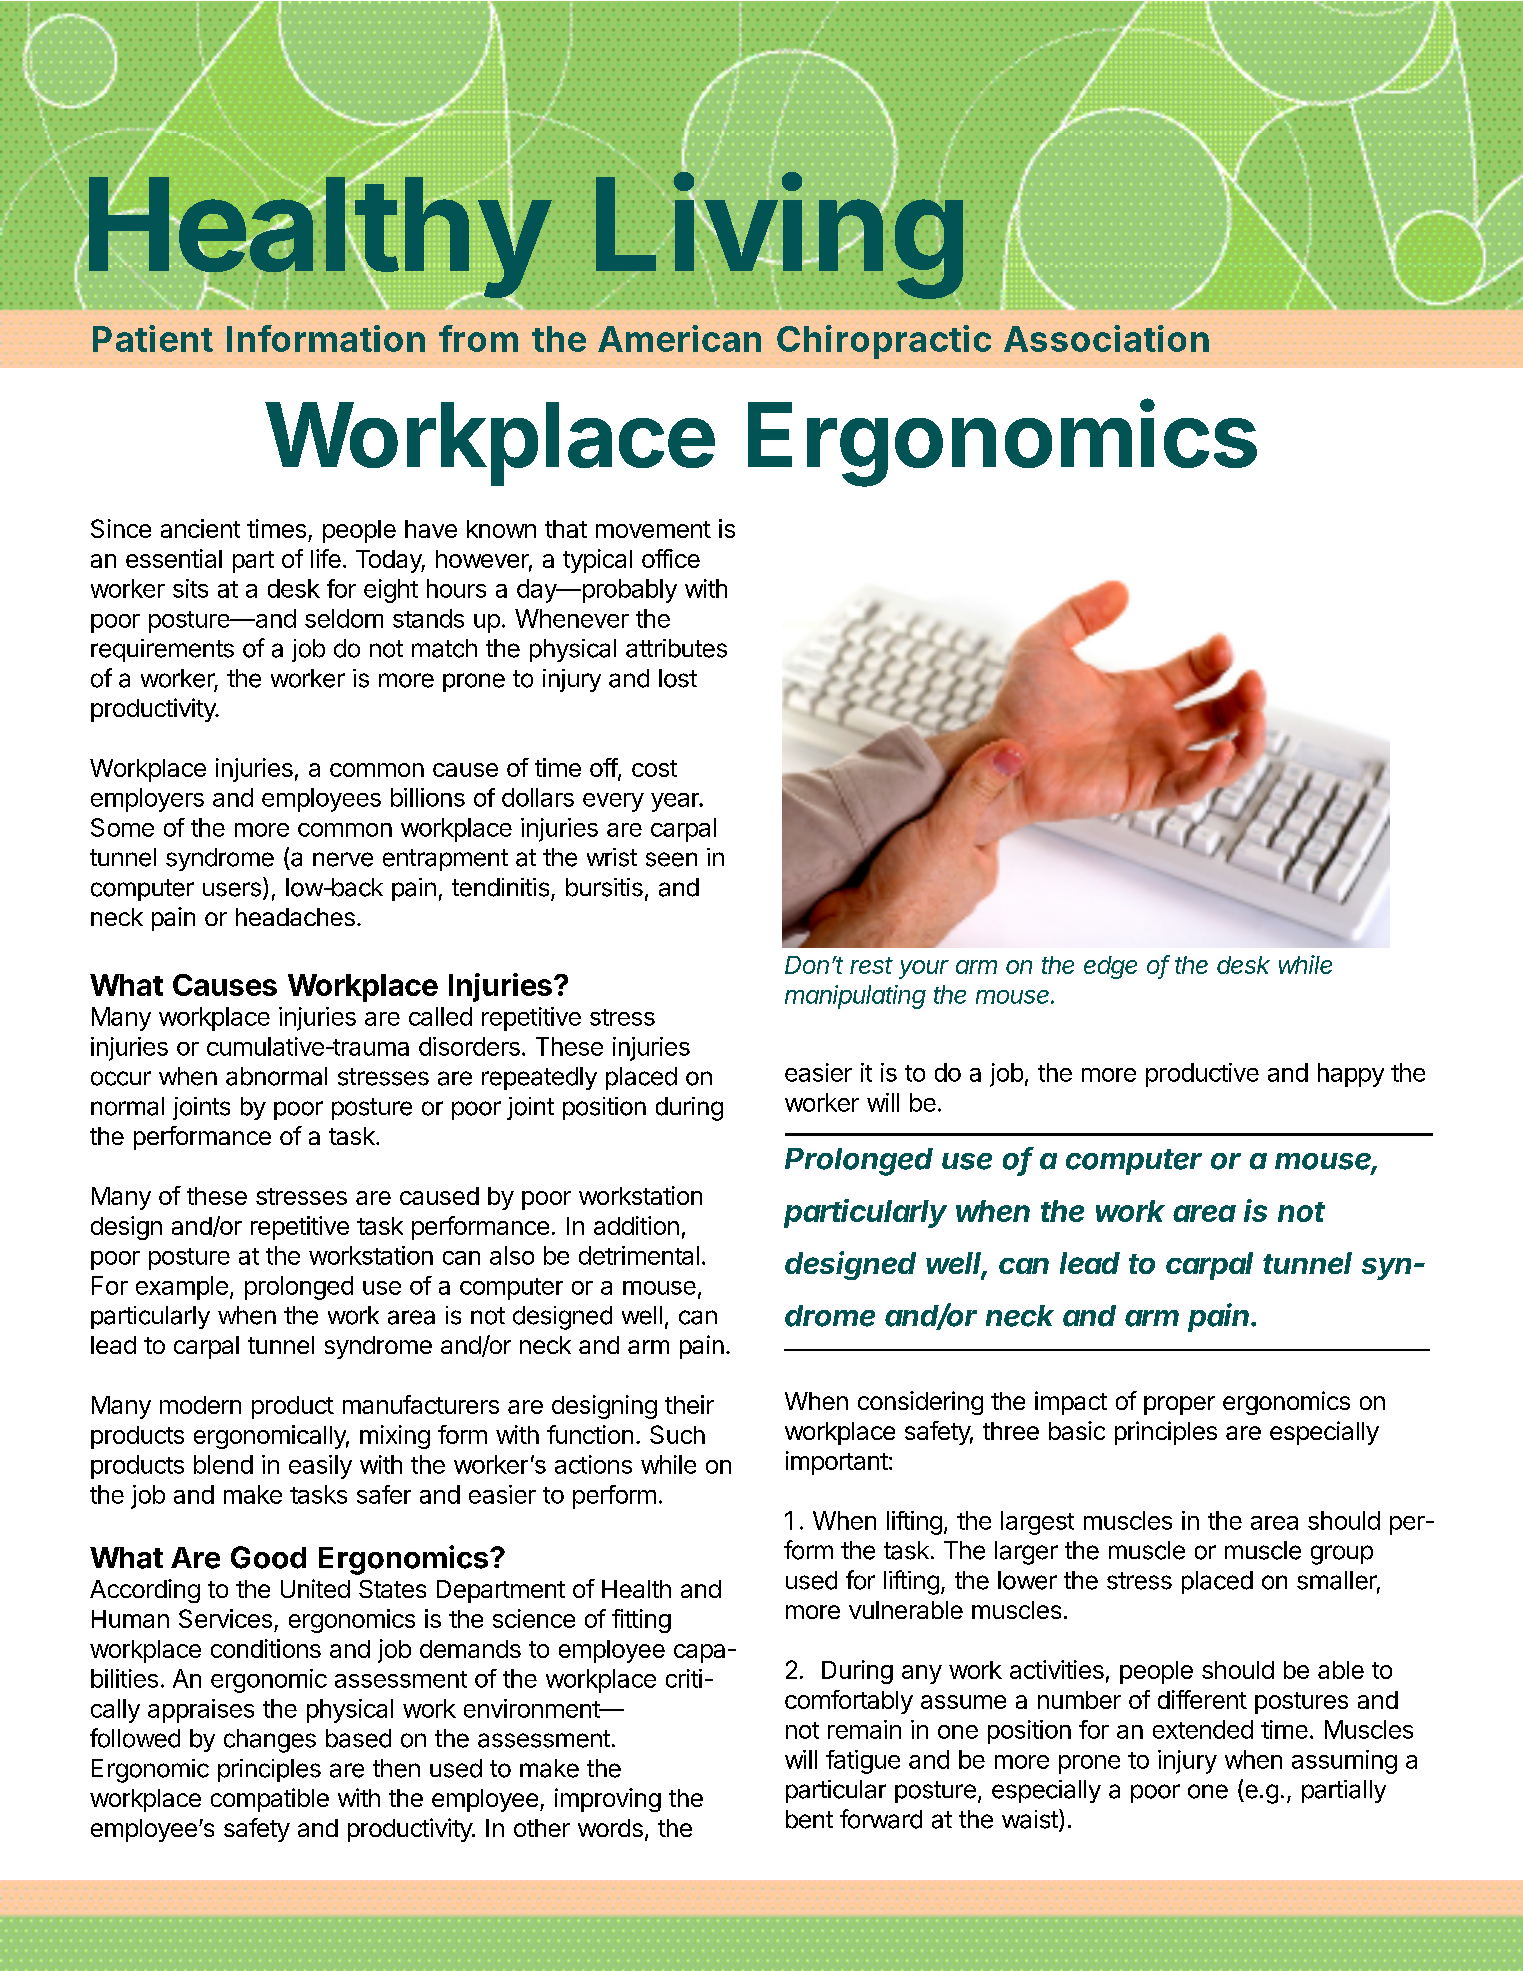 This document has height=1971, width=1523. Describe the element at coordinates (1110, 967) in the document. I see `edge` at that location.
